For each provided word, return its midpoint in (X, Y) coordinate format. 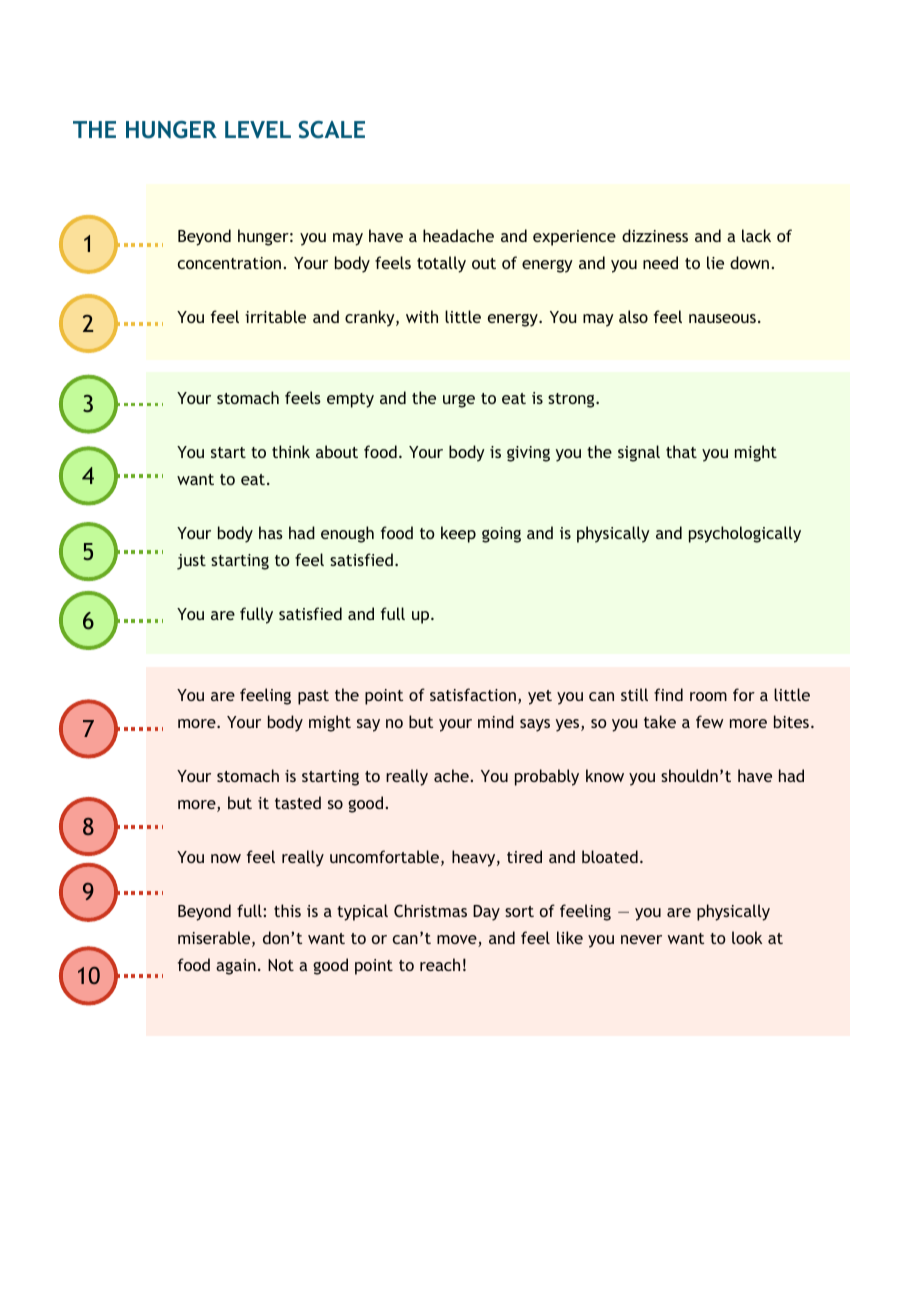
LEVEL (258, 129)
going (501, 535)
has (271, 532)
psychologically (745, 534)
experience (574, 238)
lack (756, 235)
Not (281, 965)
